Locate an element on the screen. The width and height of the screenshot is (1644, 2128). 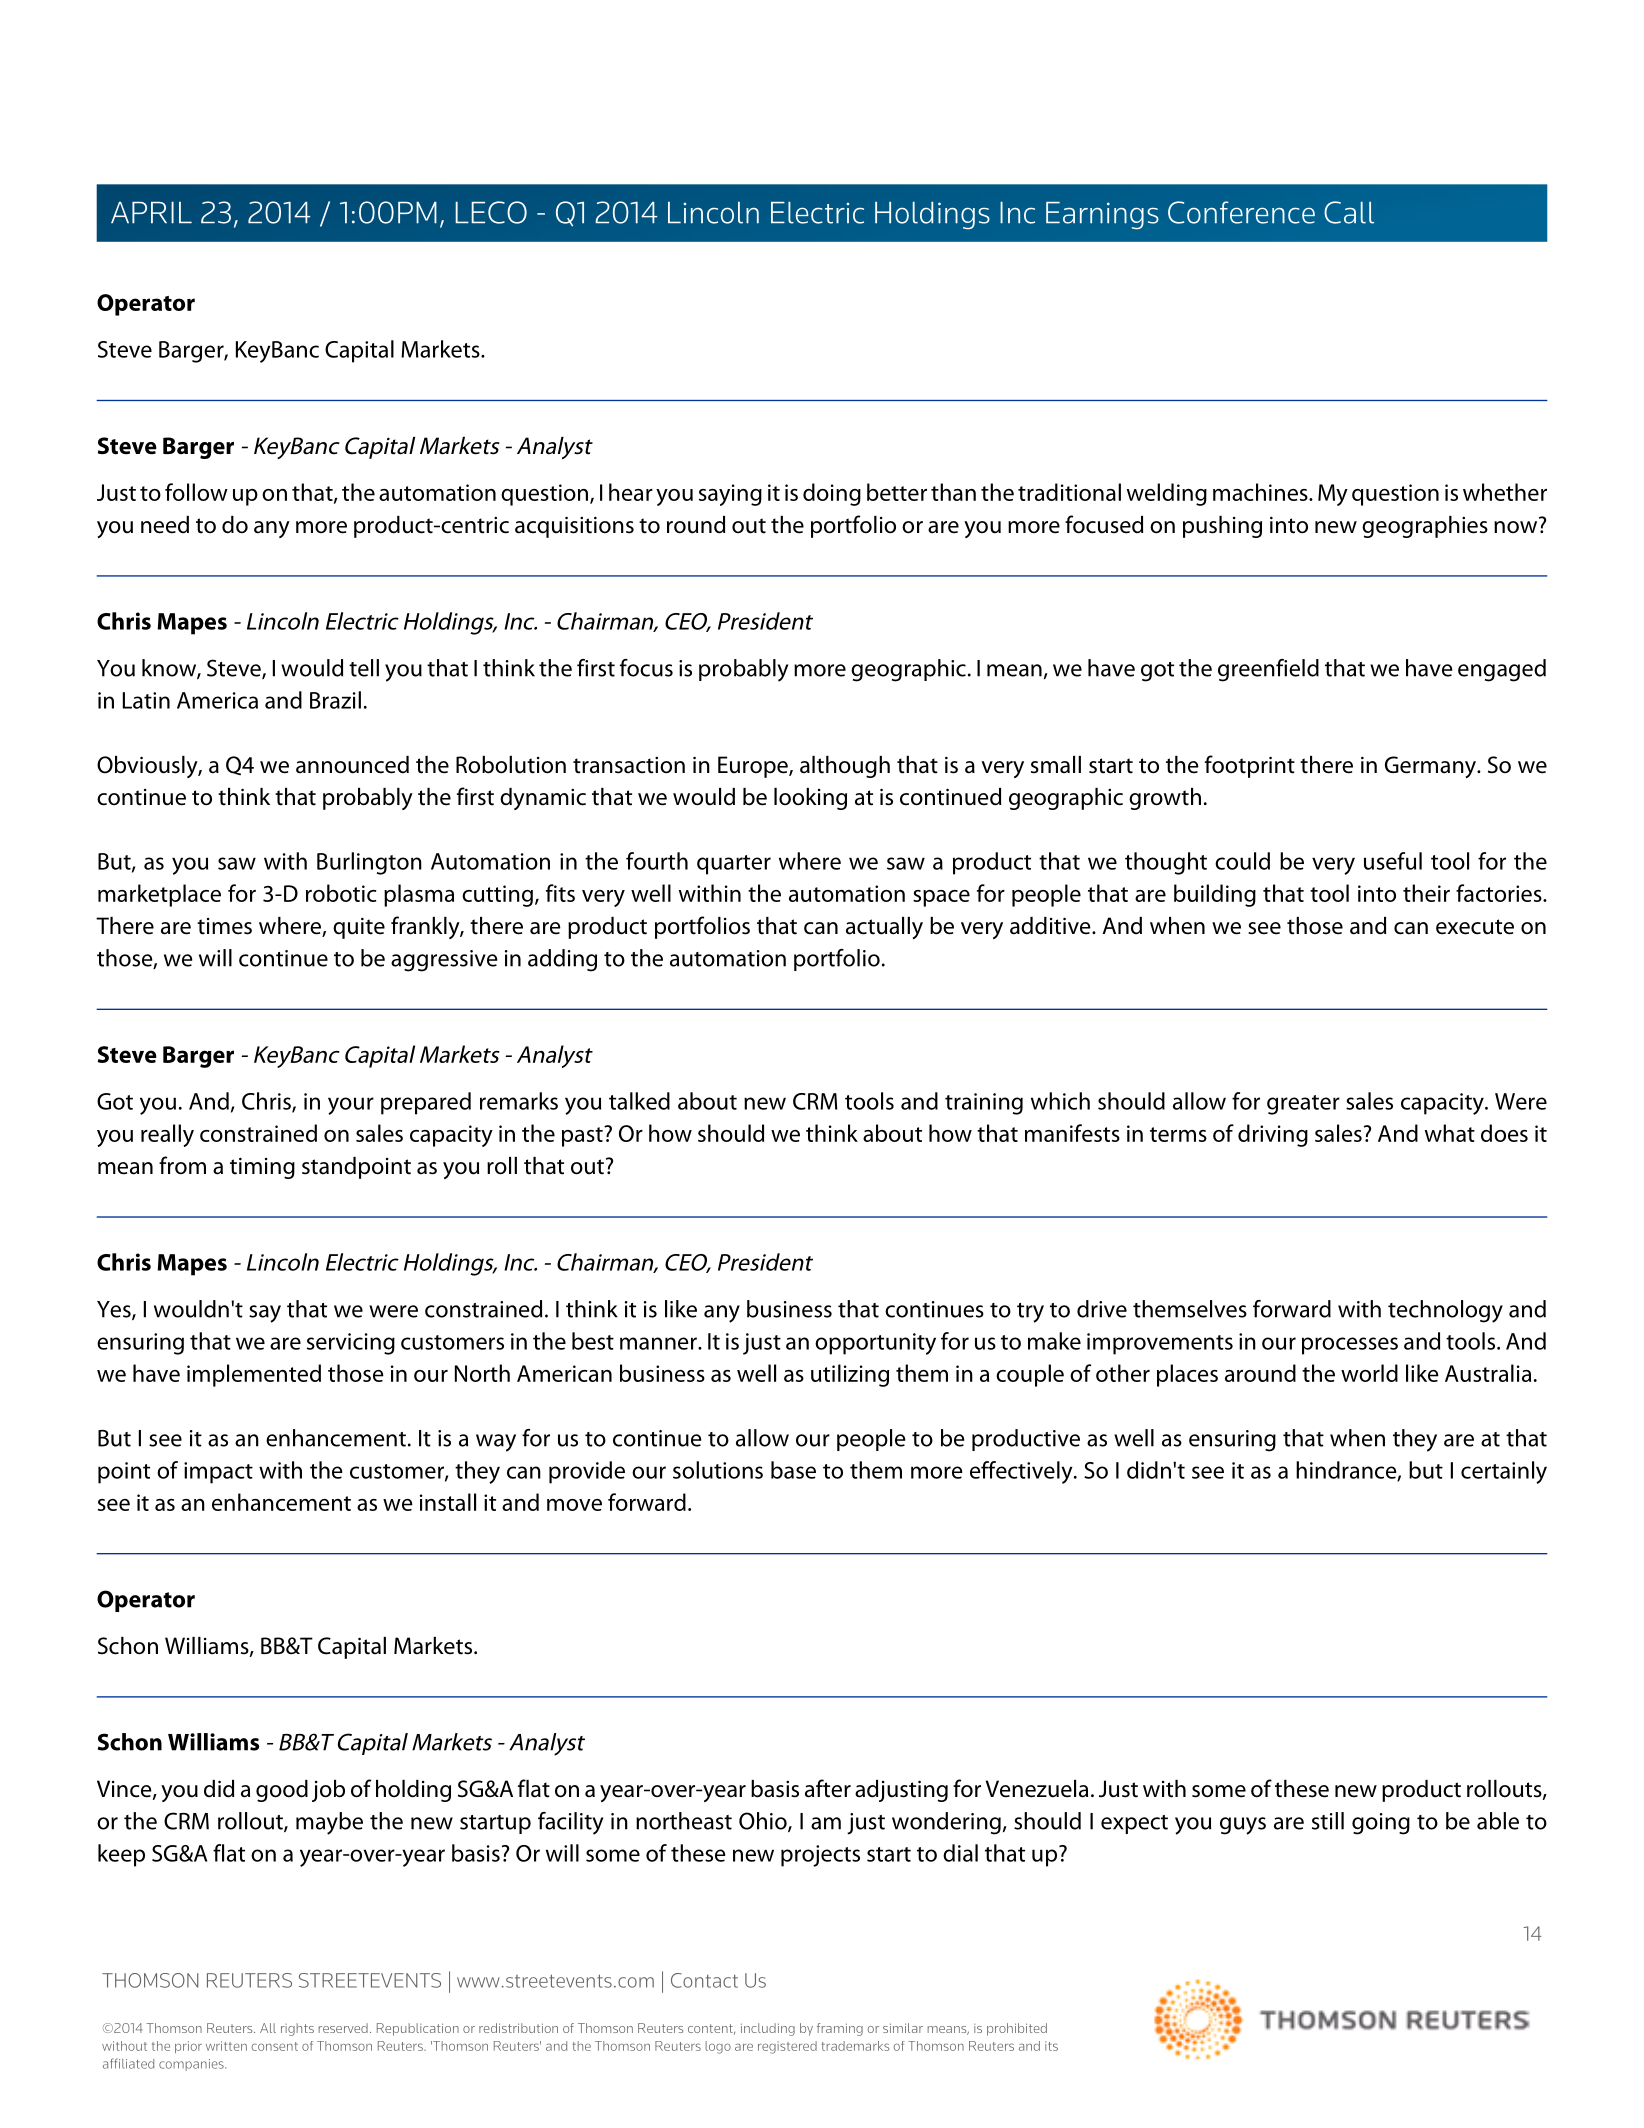
framing is located at coordinates (840, 2029).
